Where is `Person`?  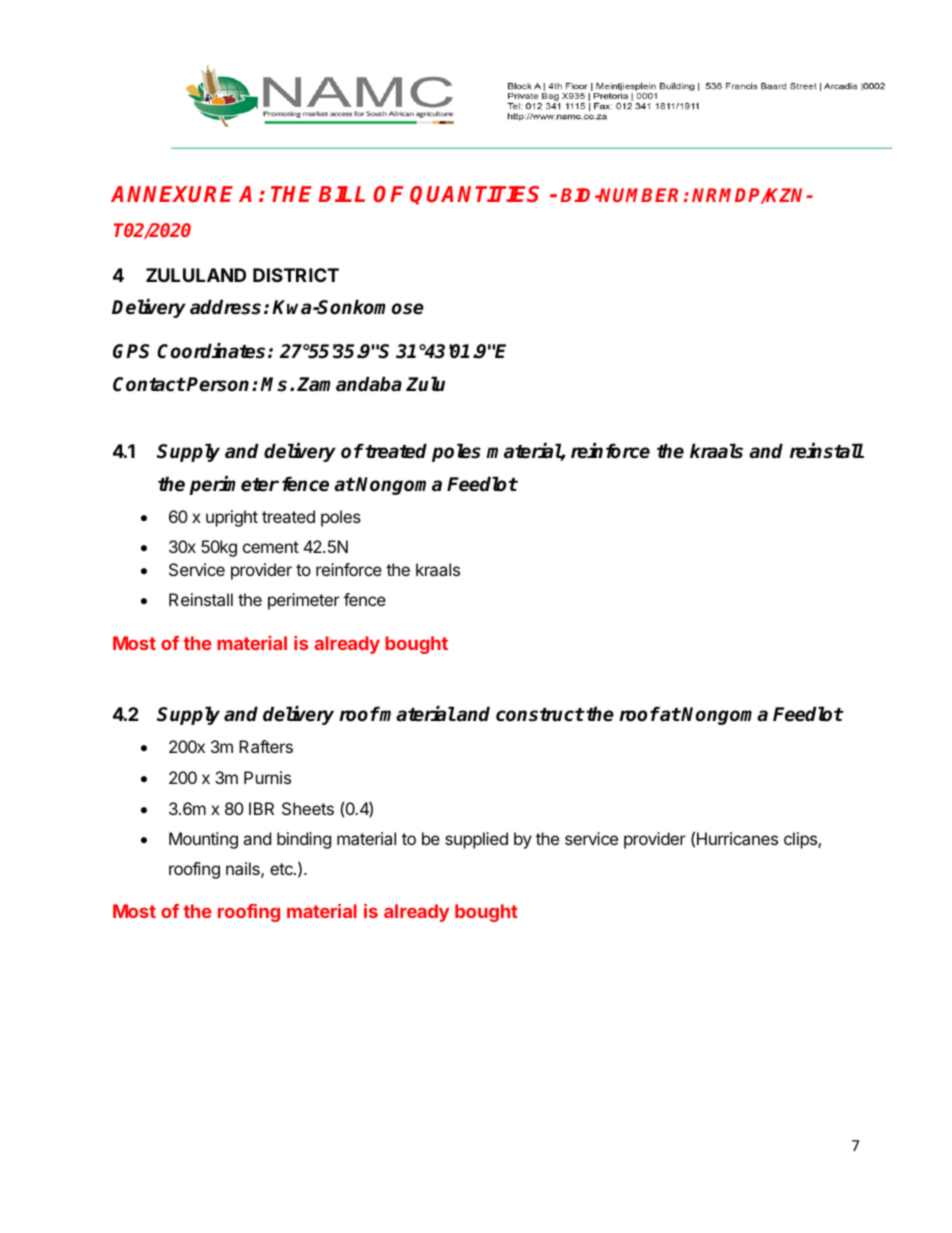 Person is located at coordinates (219, 384).
